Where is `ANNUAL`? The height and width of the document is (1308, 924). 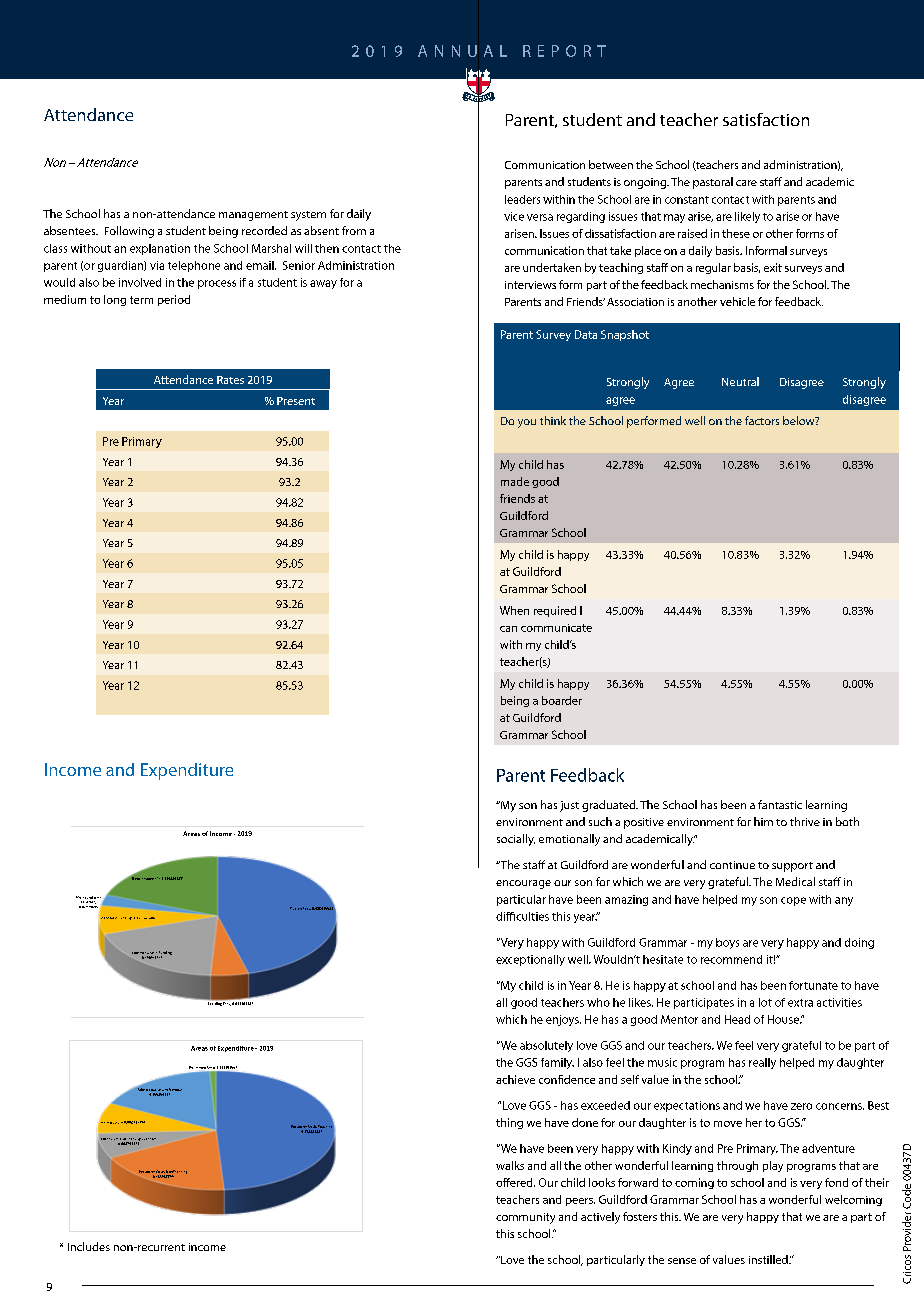
ANNUAL is located at coordinates (462, 51).
